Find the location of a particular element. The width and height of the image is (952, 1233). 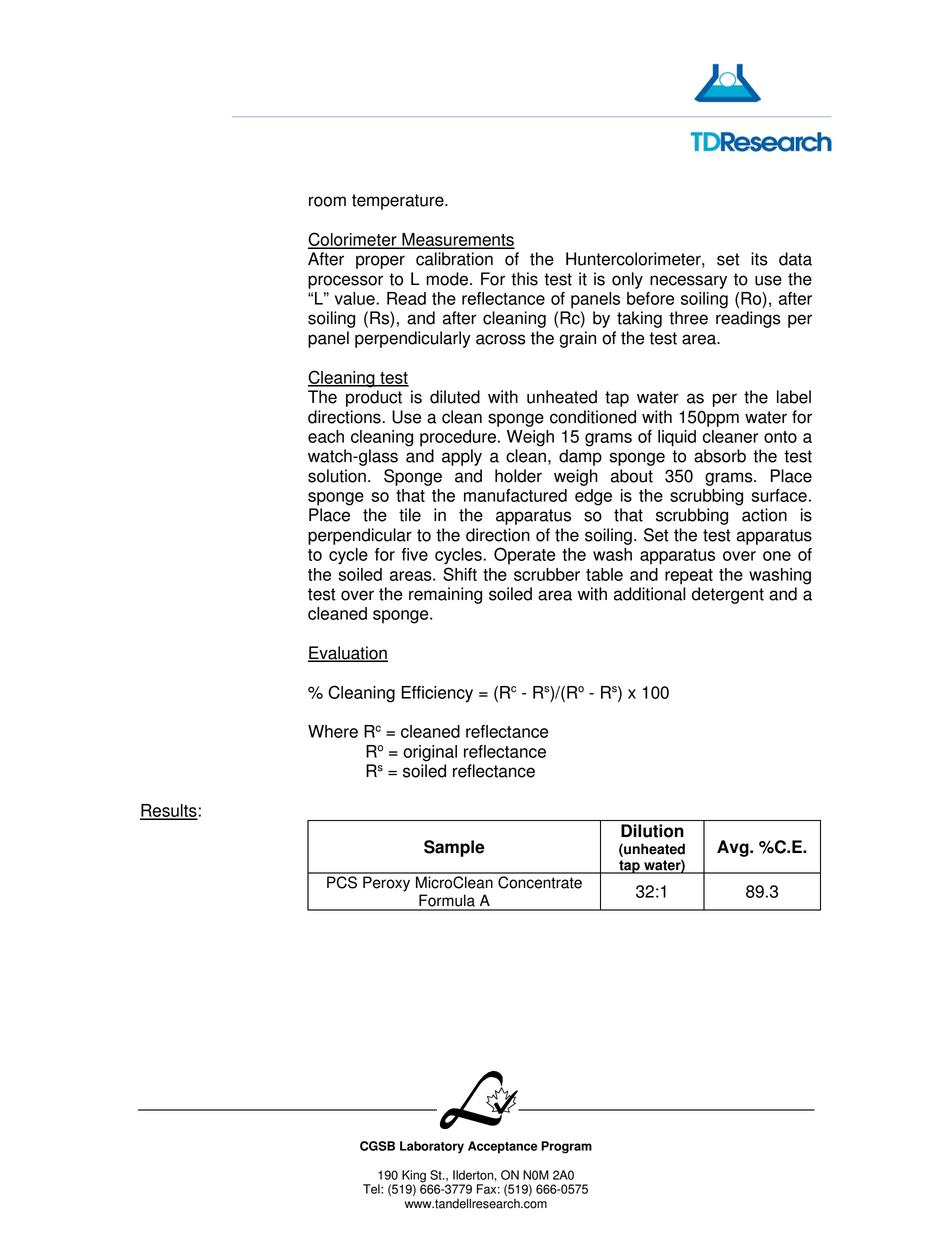

Acceptance is located at coordinates (503, 1147).
